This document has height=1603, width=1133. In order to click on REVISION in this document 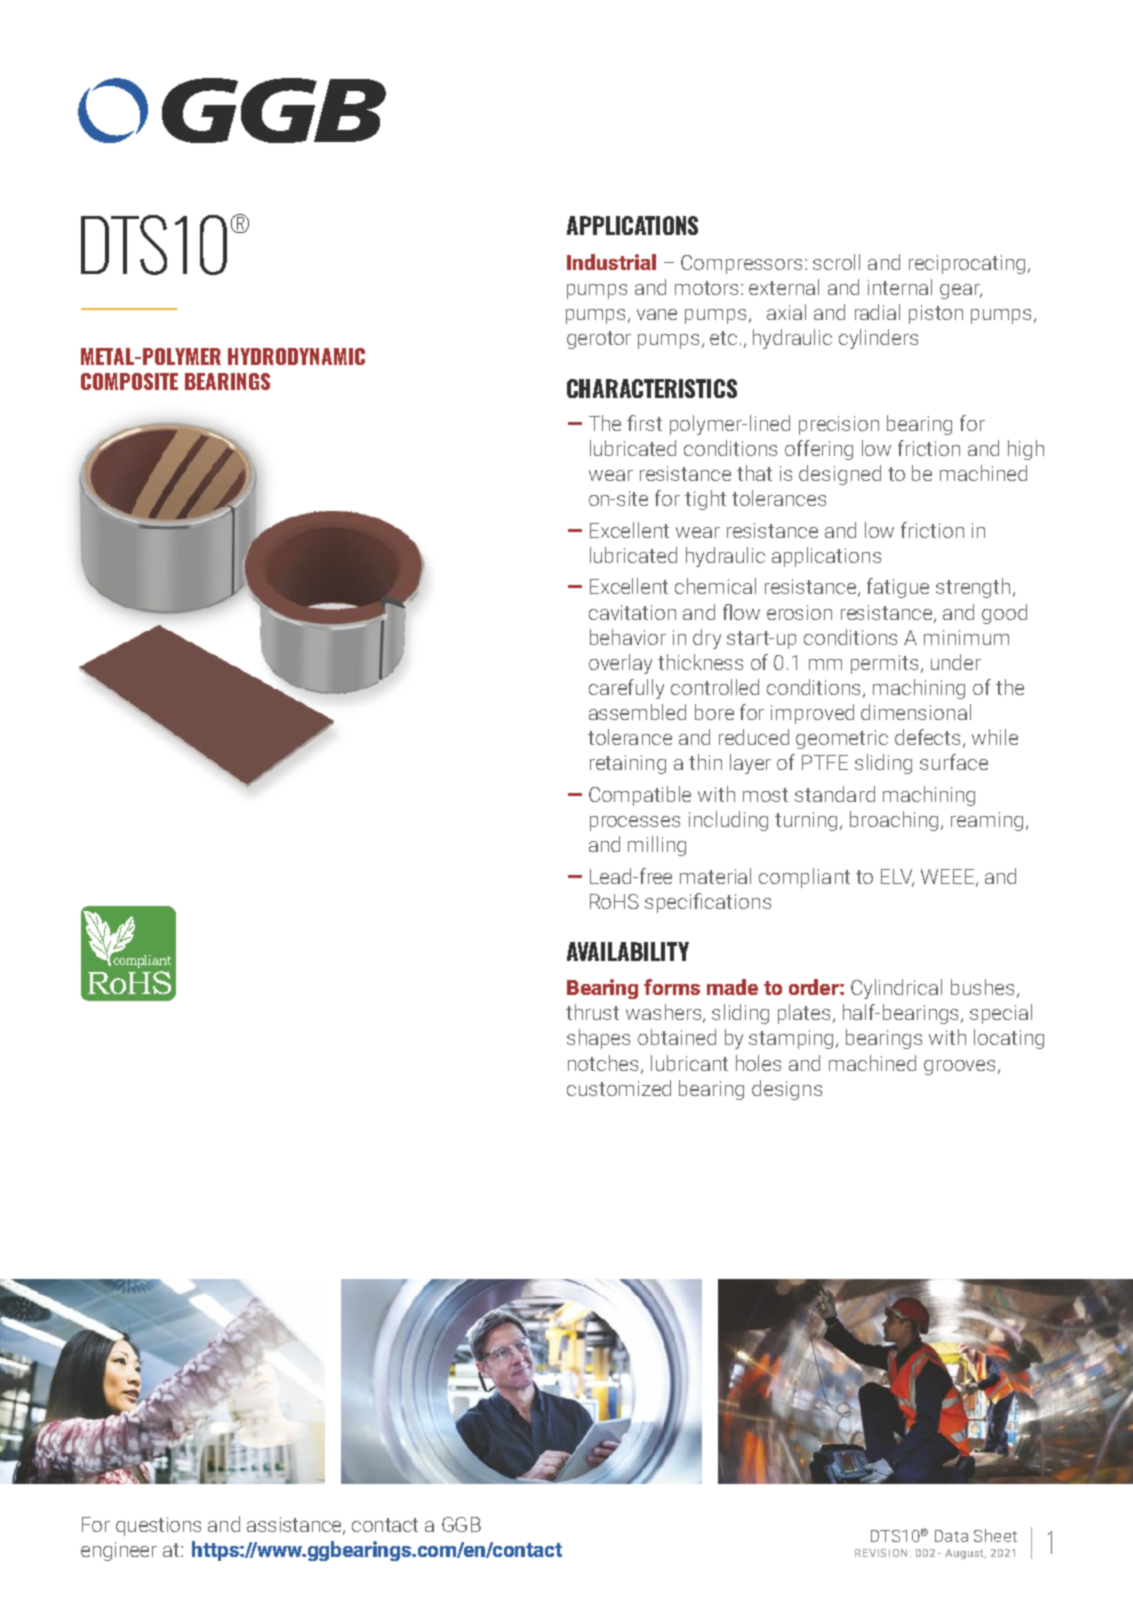, I will do `click(881, 1553)`.
